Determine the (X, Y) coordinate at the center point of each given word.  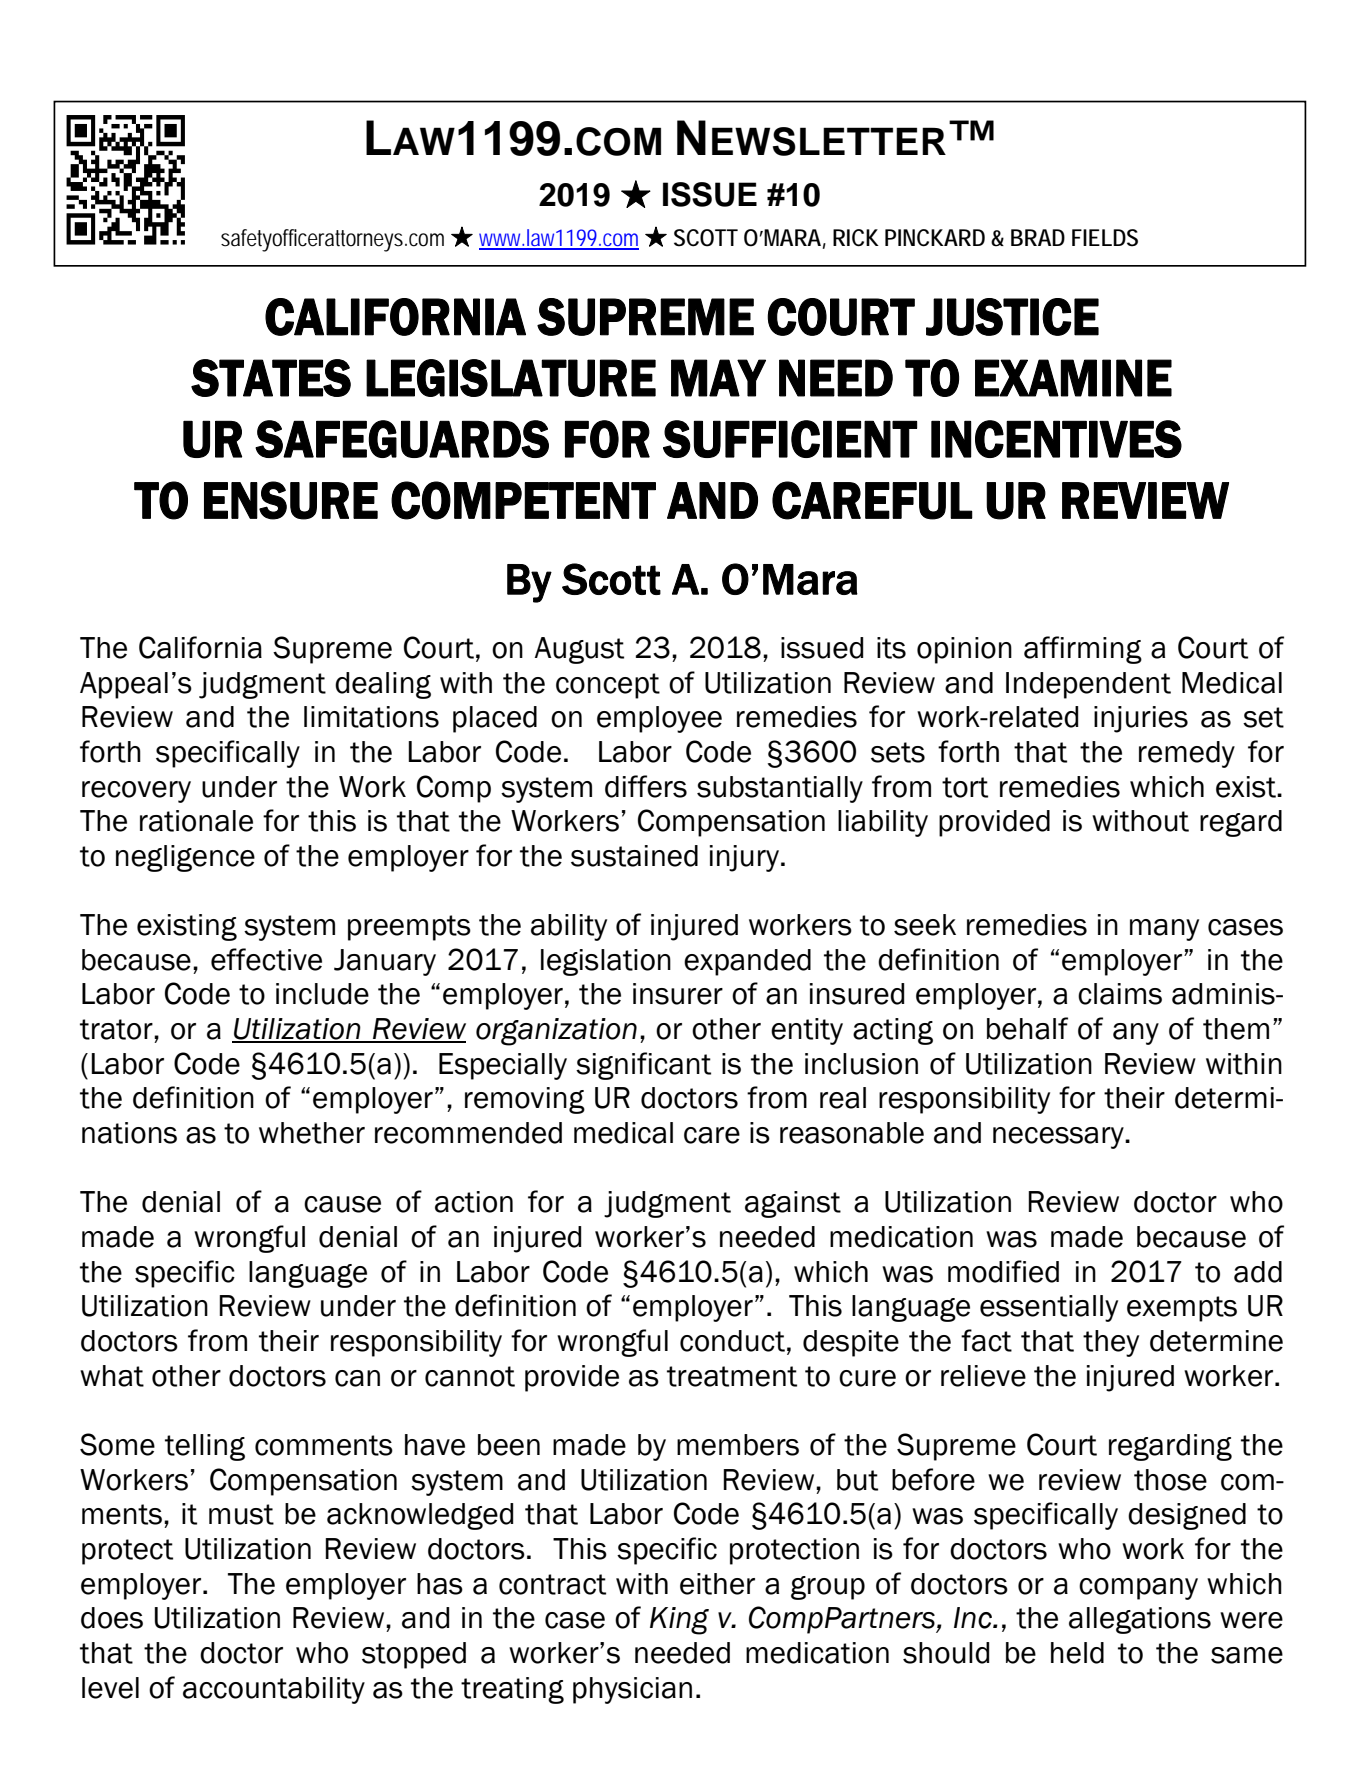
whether (312, 1133)
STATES (271, 378)
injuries (1141, 719)
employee (659, 719)
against (793, 1204)
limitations (371, 717)
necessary (1059, 1138)
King (679, 1621)
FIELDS (1105, 238)
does (112, 1618)
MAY (718, 378)
